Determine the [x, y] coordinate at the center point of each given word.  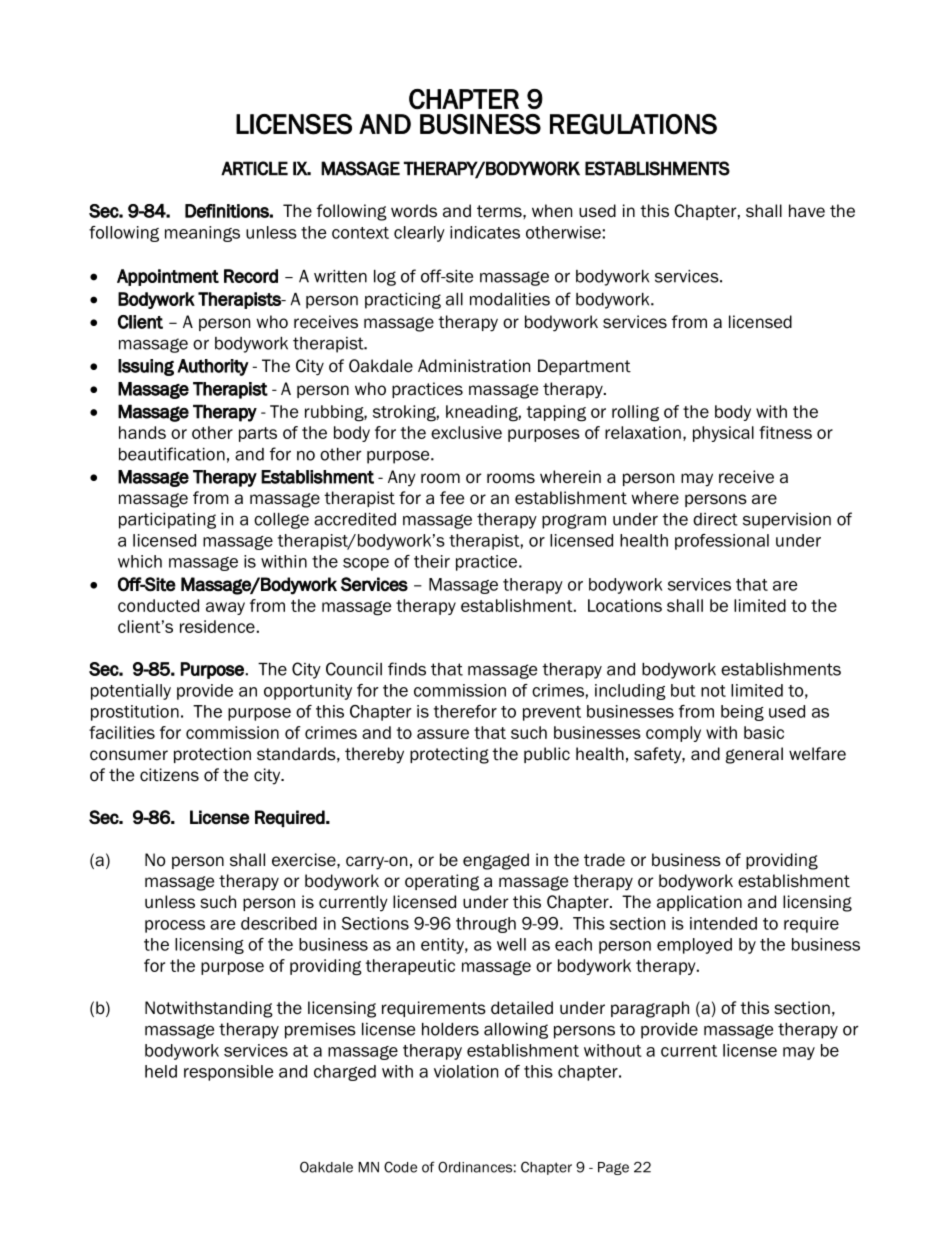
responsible [228, 1073]
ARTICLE [254, 168]
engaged [496, 861]
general [754, 755]
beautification [172, 454]
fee [452, 498]
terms [500, 211]
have [807, 211]
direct [715, 519]
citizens [169, 775]
